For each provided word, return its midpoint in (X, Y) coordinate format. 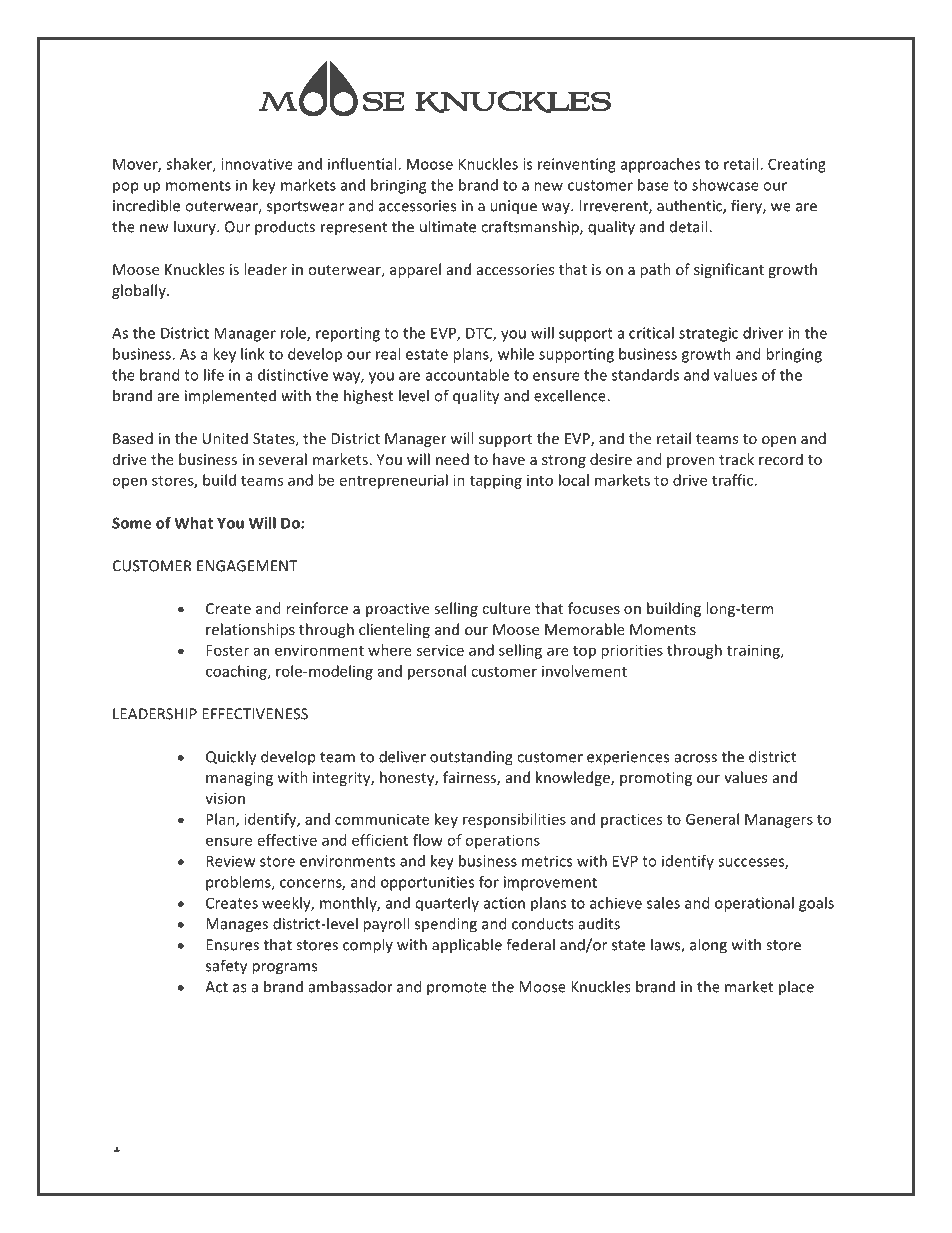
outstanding (471, 758)
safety (226, 967)
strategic (708, 334)
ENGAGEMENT (247, 566)
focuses (594, 608)
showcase (725, 185)
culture (506, 608)
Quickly (231, 758)
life (214, 375)
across (696, 758)
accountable (467, 375)
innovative (257, 164)
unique (513, 207)
